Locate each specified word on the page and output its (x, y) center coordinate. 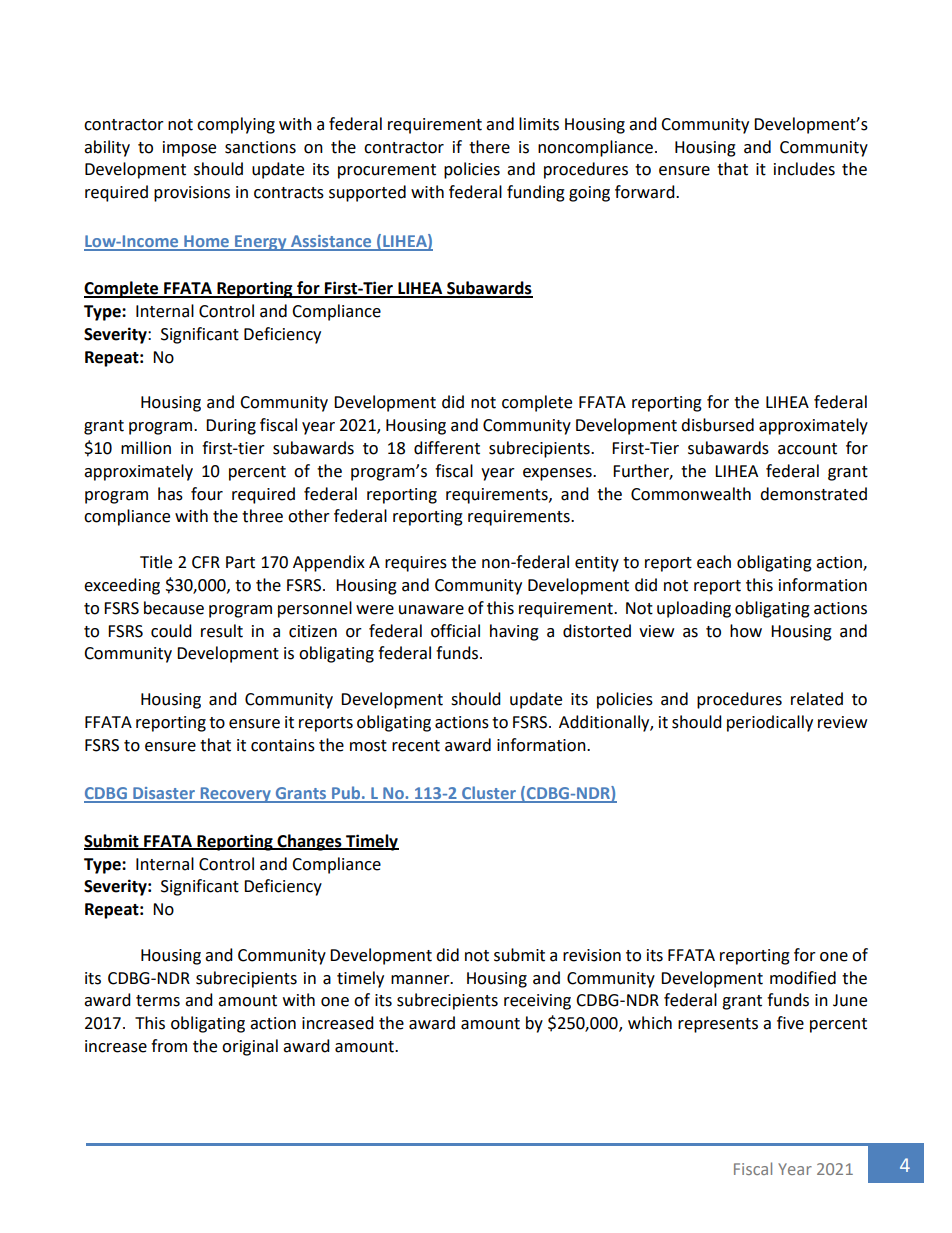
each (714, 562)
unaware (431, 610)
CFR (206, 562)
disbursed (717, 425)
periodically (770, 723)
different (447, 448)
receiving (537, 1002)
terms (158, 1001)
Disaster (164, 794)
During (231, 427)
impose (189, 149)
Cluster (489, 794)
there (489, 147)
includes (804, 169)
